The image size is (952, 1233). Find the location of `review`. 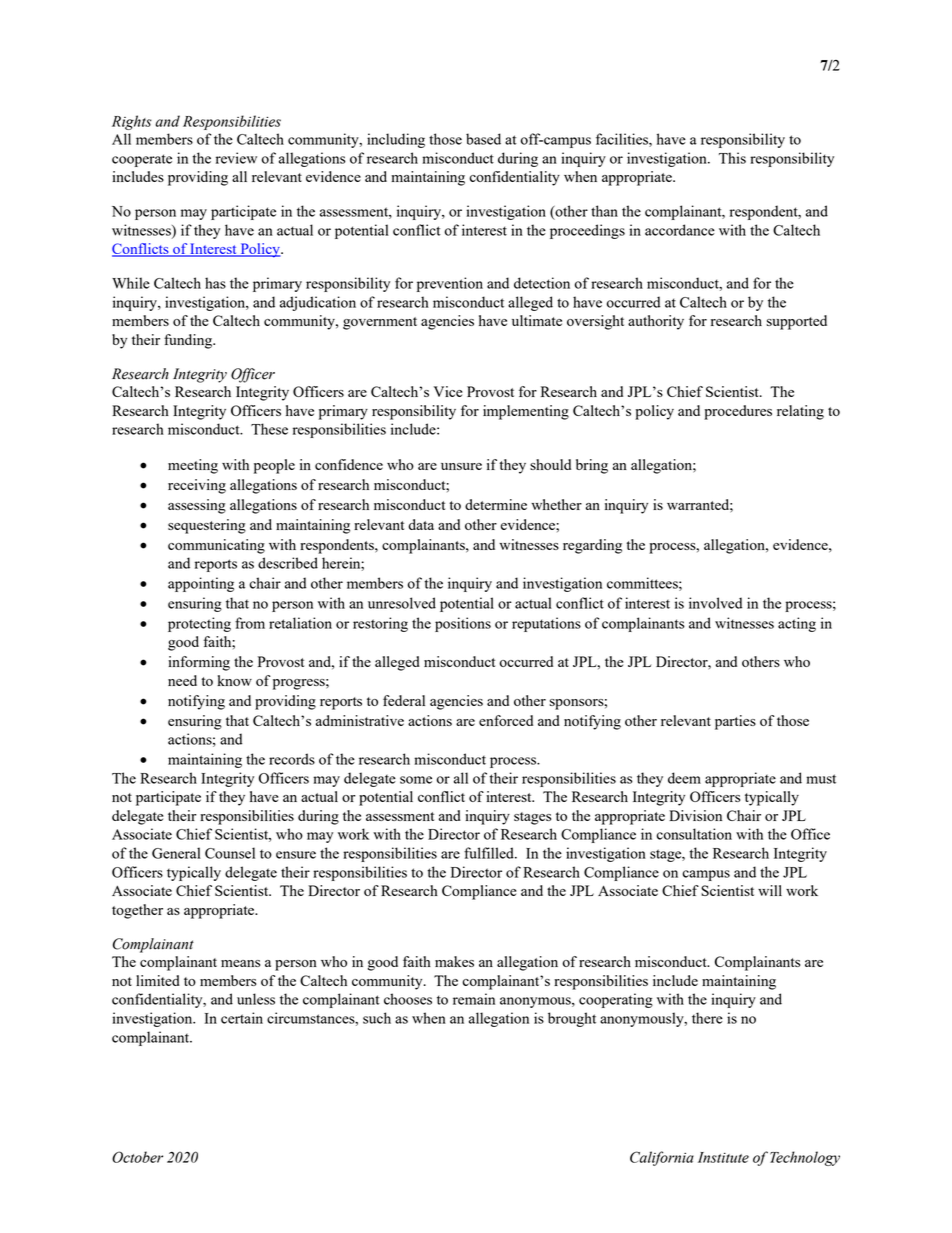

review is located at coordinates (236, 158).
